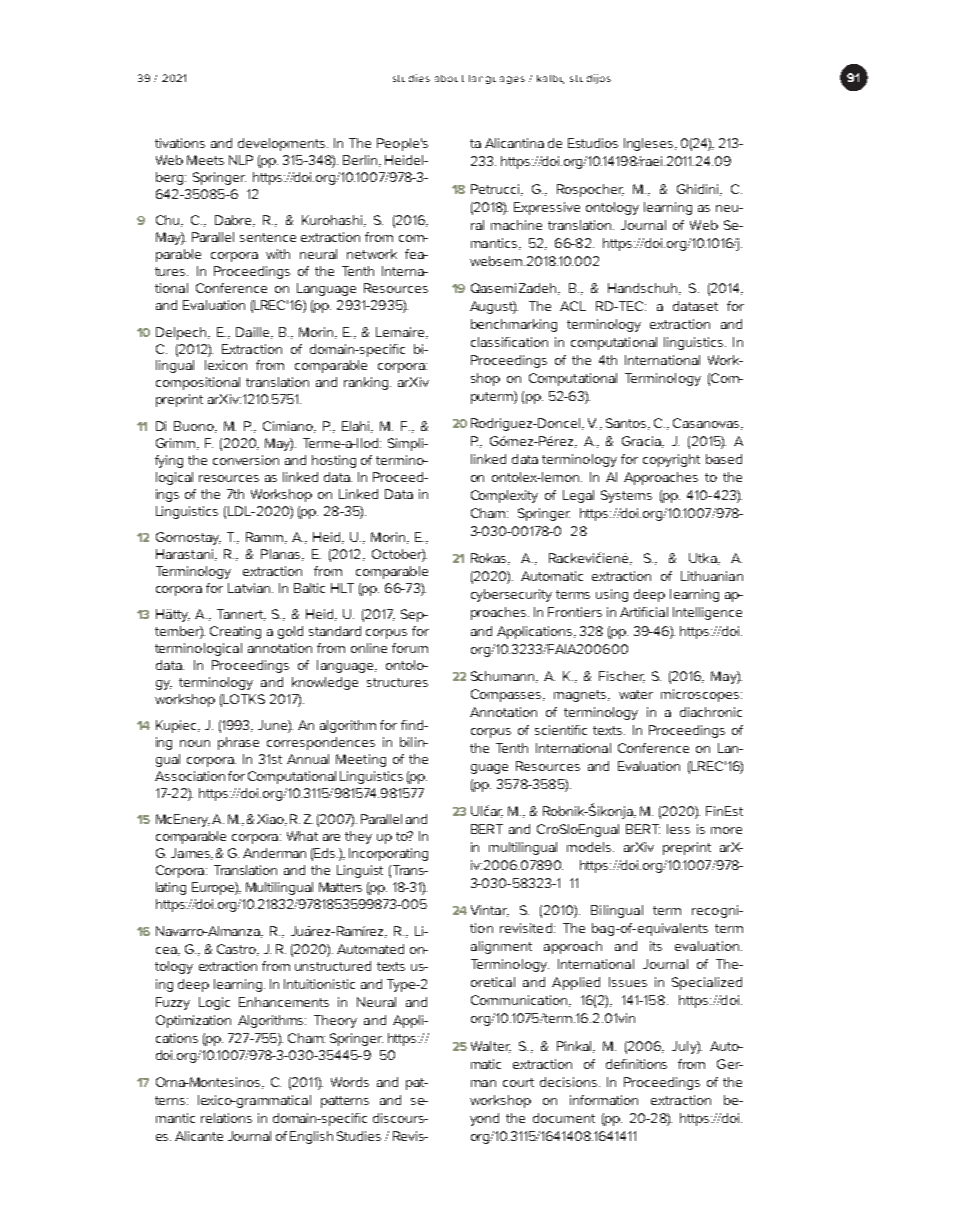 The height and width of the screenshot is (1232, 958). I want to click on Complexity, so click(504, 496).
